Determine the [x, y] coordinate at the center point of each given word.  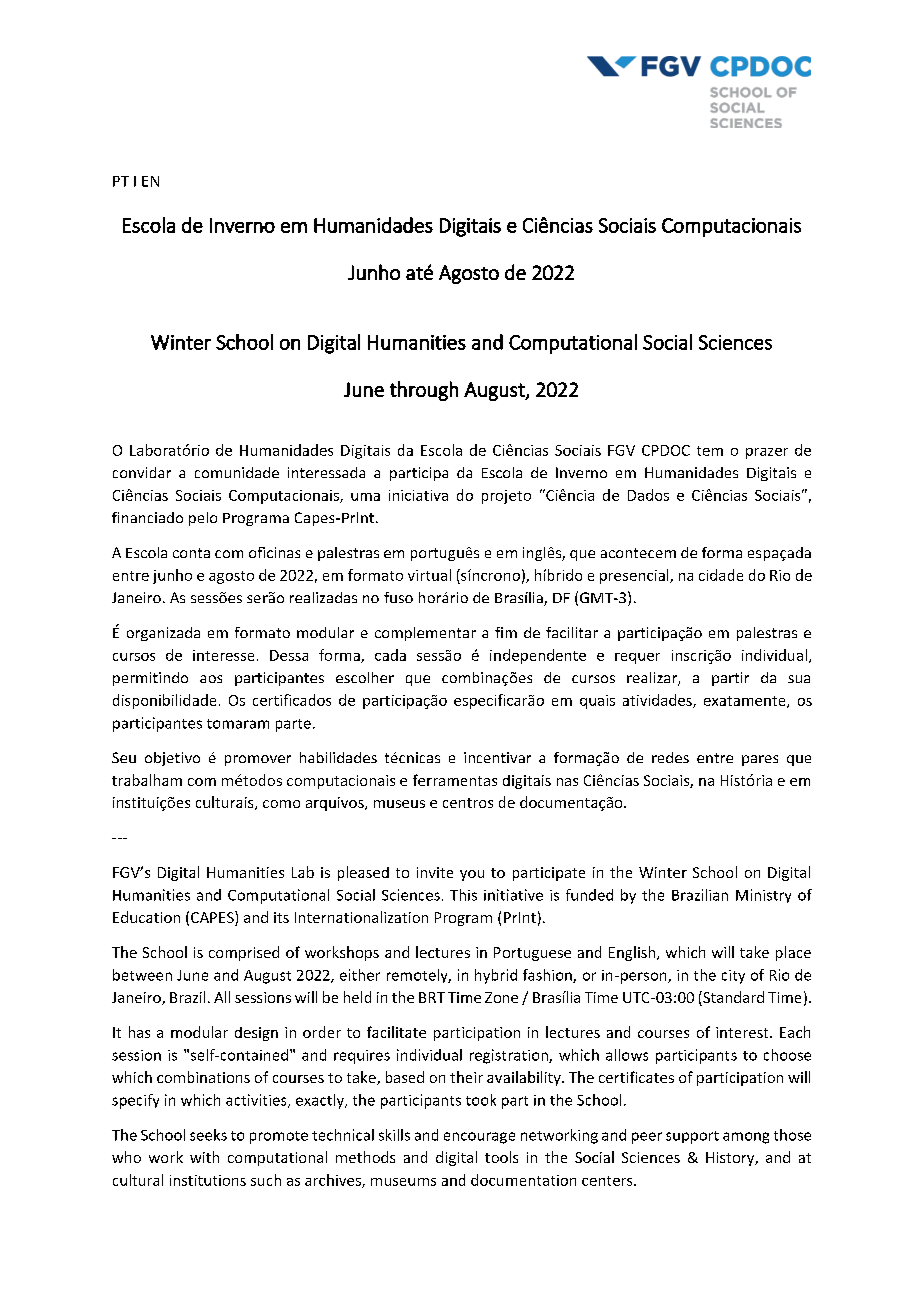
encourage [479, 1138]
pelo [203, 519]
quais [597, 702]
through [424, 391]
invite [435, 872]
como [281, 804]
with [204, 1157]
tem [710, 451]
